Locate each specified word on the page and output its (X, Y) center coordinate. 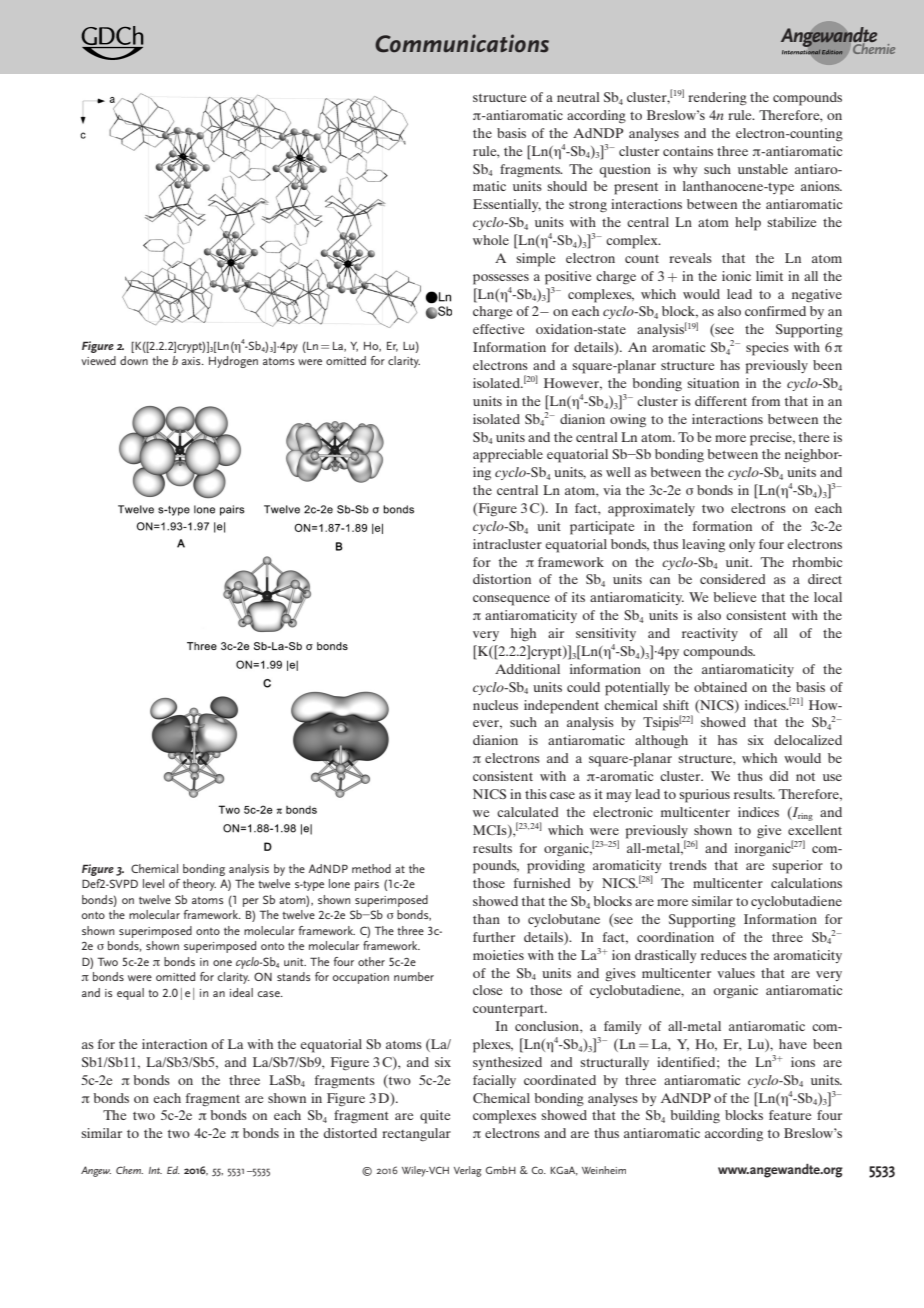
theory (199, 885)
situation (713, 383)
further (494, 937)
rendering (717, 99)
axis (192, 361)
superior (798, 867)
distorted (350, 1133)
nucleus (495, 705)
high (523, 635)
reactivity (710, 634)
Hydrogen (233, 362)
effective (498, 329)
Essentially (507, 205)
